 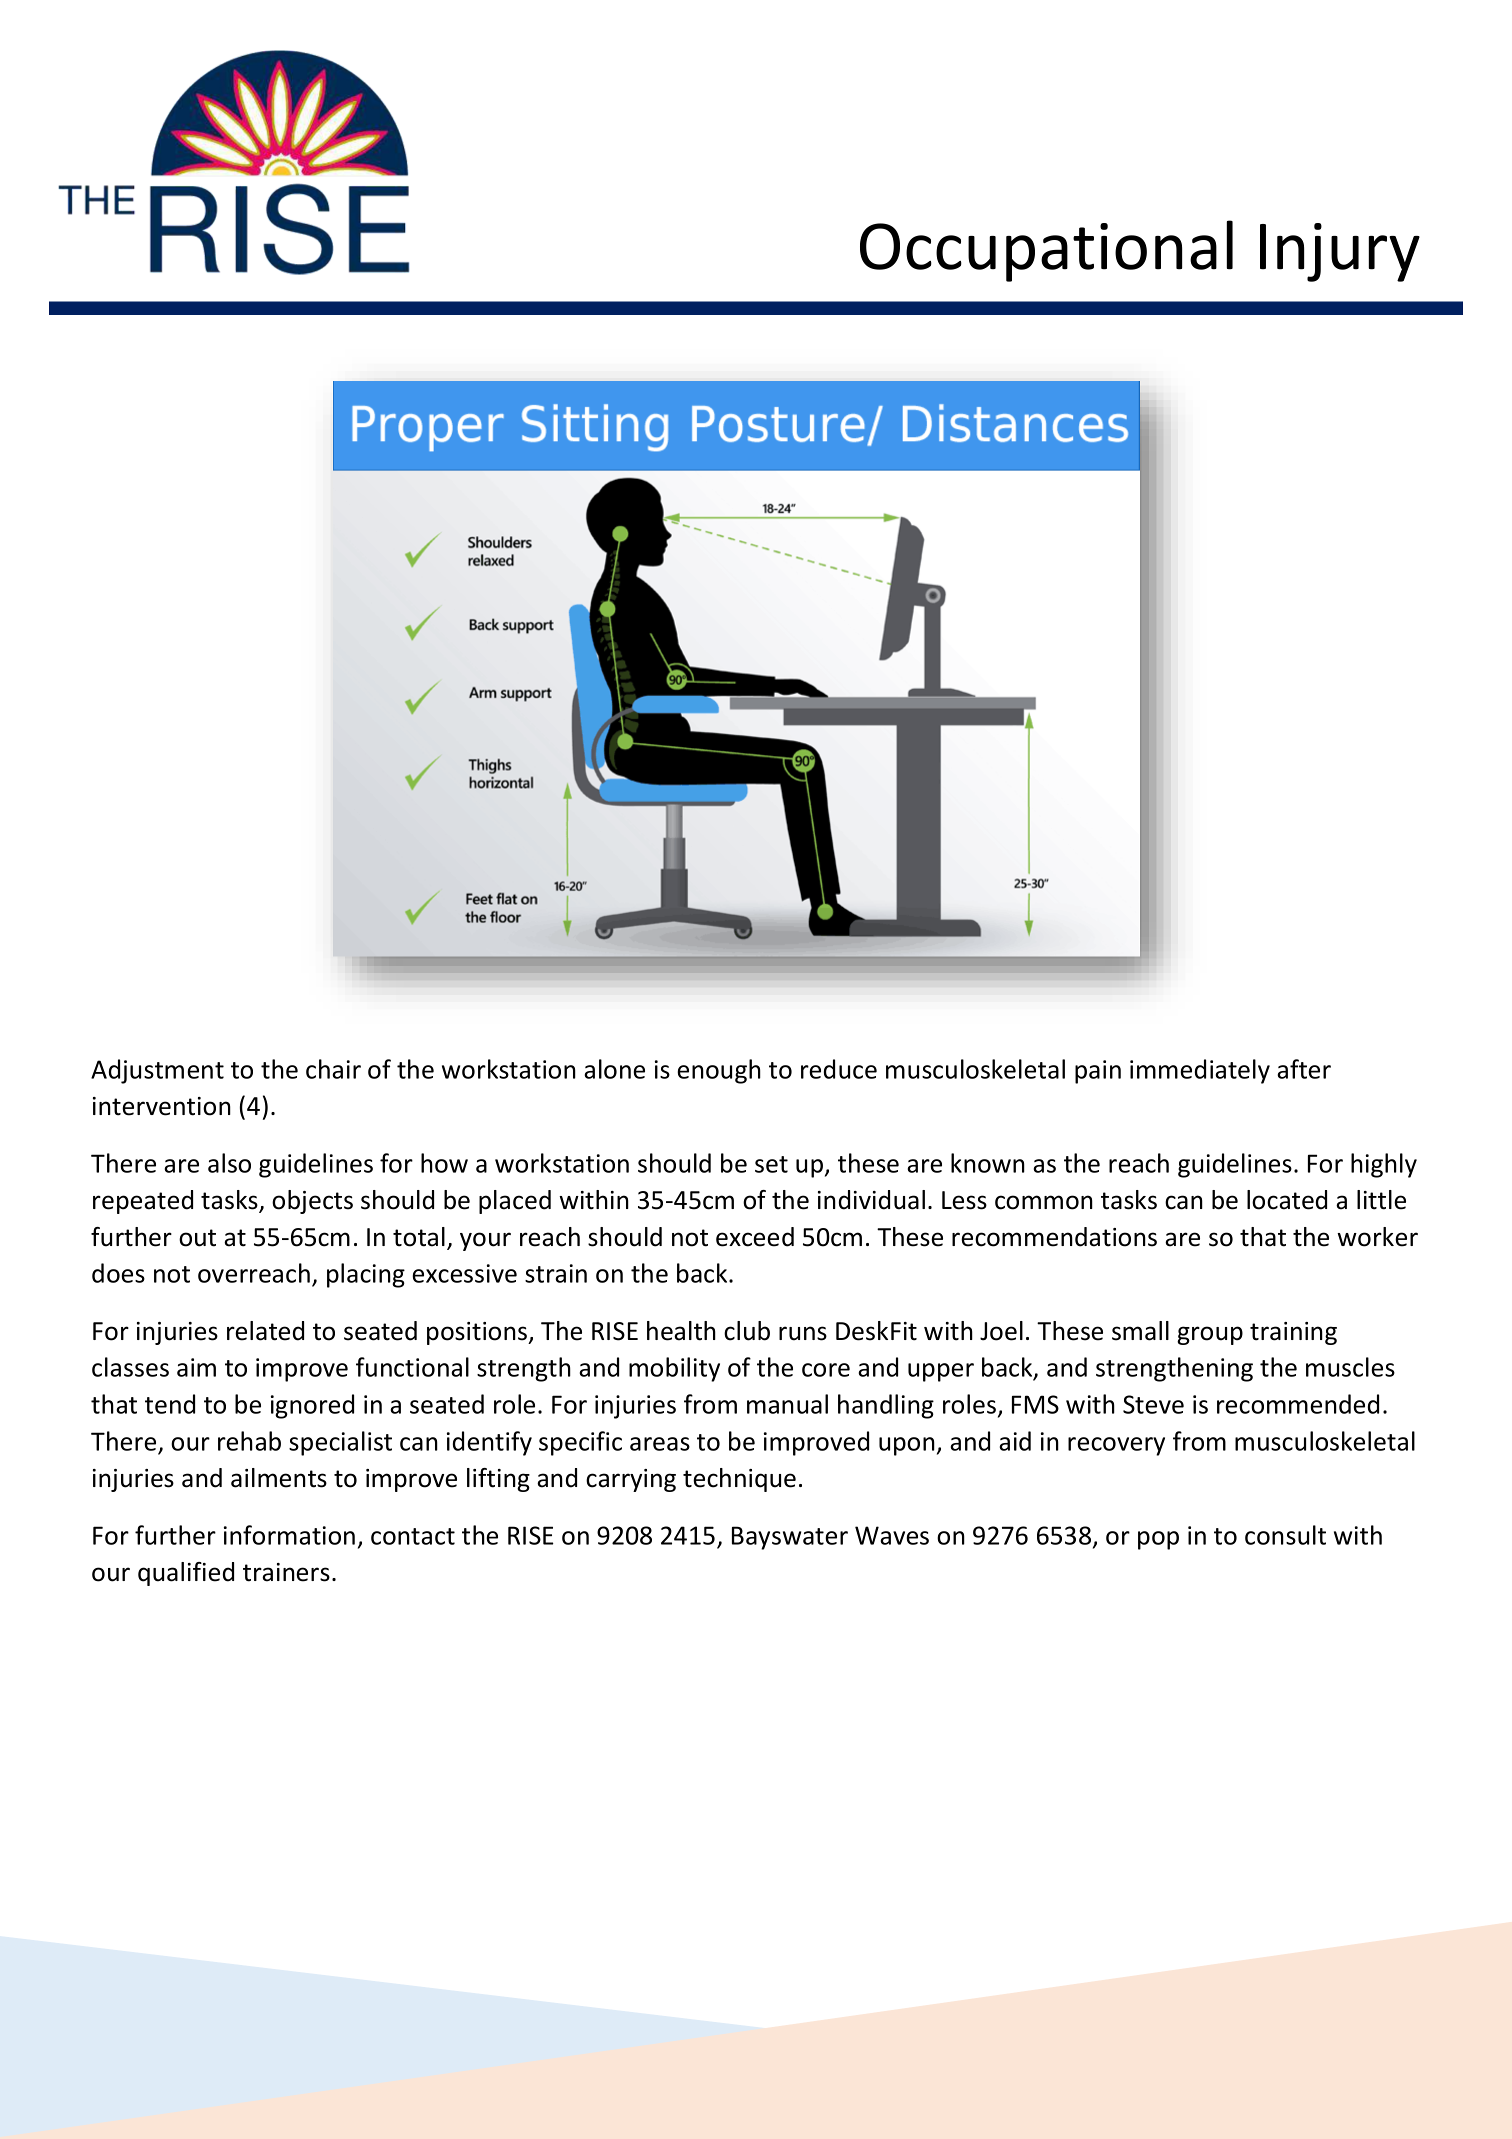 I want to click on immediately, so click(x=1200, y=1071).
